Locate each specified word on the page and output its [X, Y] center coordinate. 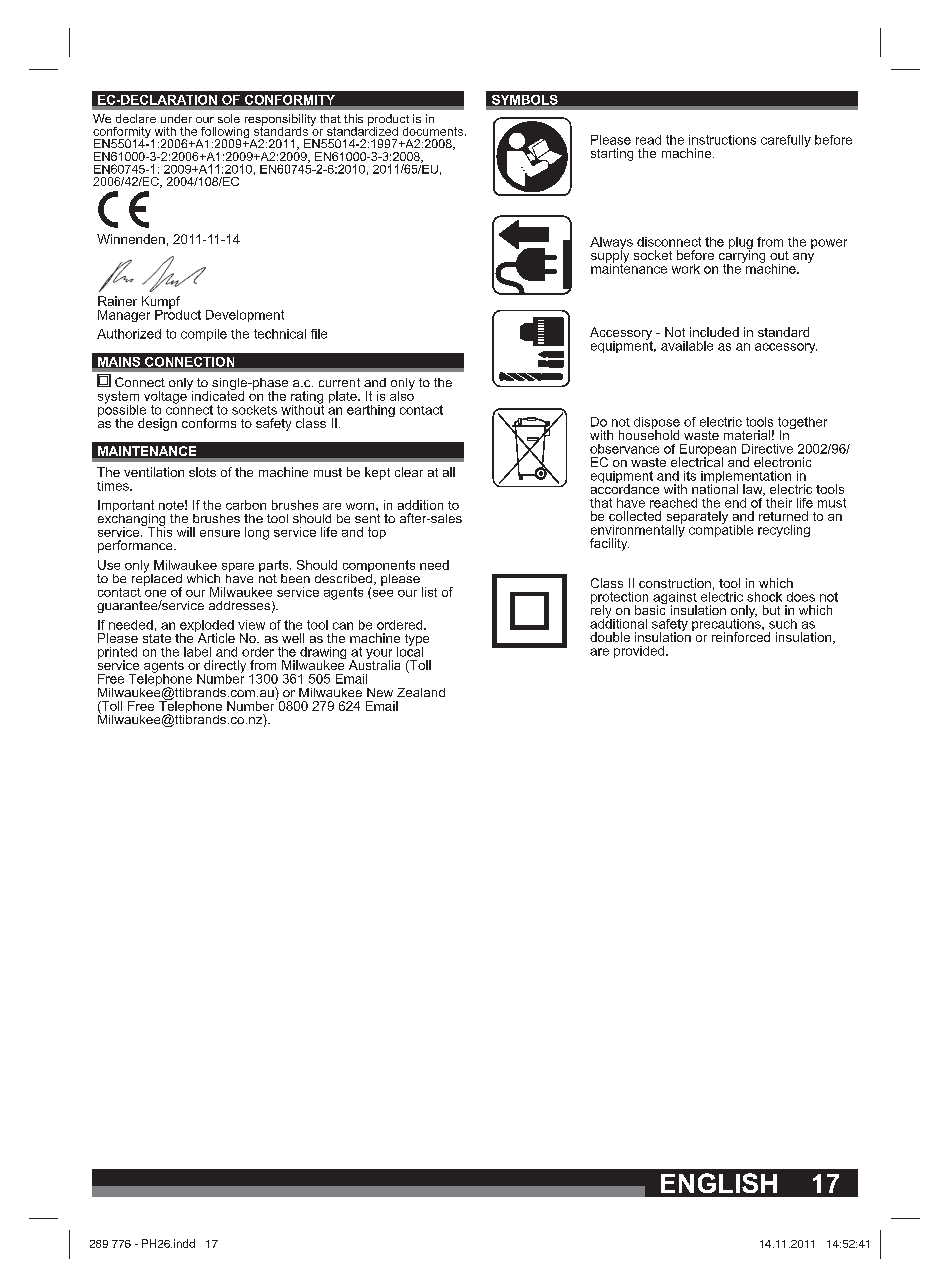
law [754, 490]
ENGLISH [719, 1183]
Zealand [421, 692]
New [380, 692]
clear [409, 472]
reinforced [741, 637]
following [224, 134]
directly [225, 667]
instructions [722, 140]
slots [202, 472]
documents [434, 131]
